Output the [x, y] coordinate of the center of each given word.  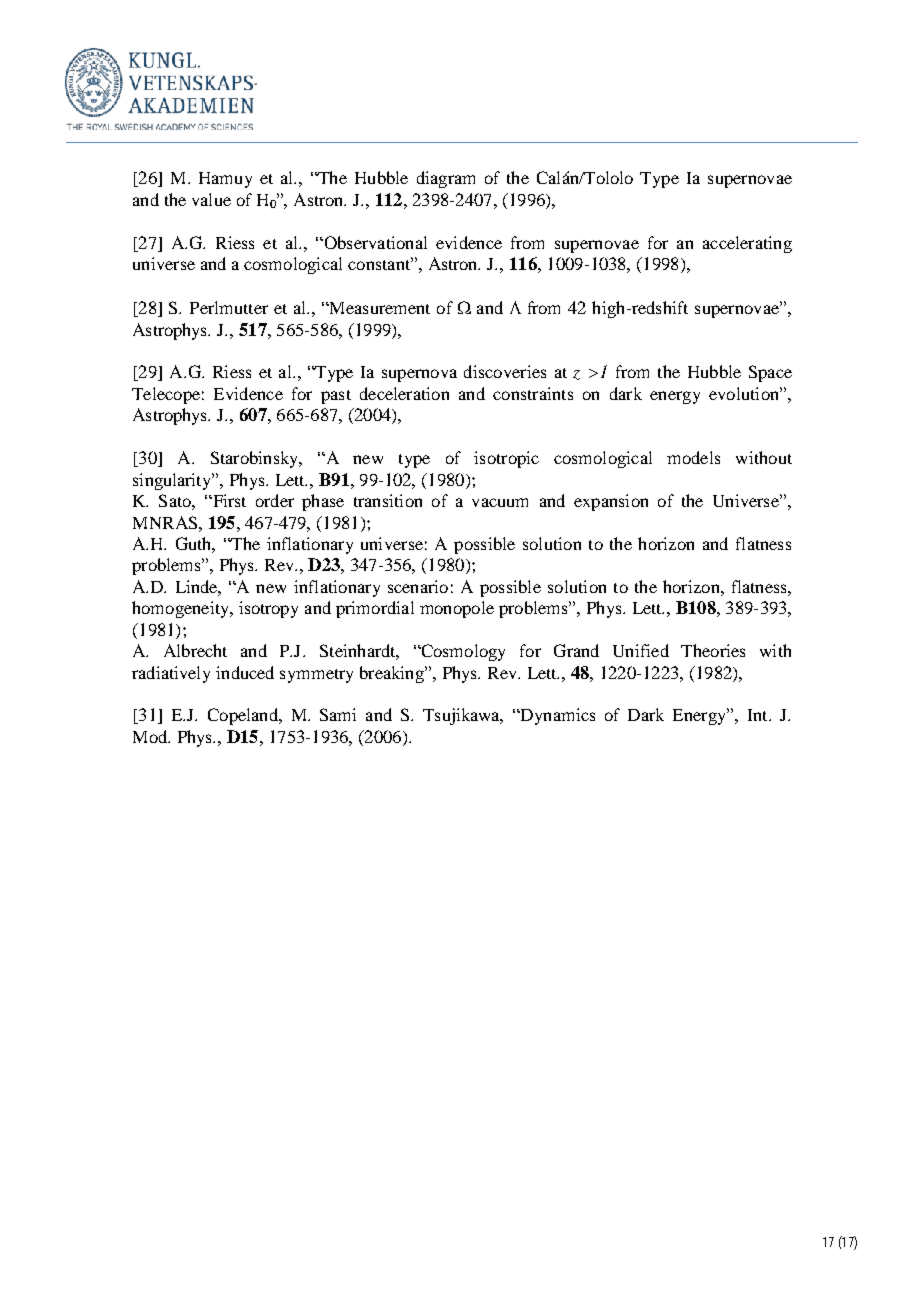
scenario [418, 586]
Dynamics [557, 716]
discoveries [505, 371]
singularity [173, 481]
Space [770, 373]
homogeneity [181, 609]
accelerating [747, 244]
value [211, 199]
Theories [713, 650]
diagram [446, 179]
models [693, 457]
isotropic [506, 459]
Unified [641, 650]
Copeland [244, 716]
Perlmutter [229, 307]
